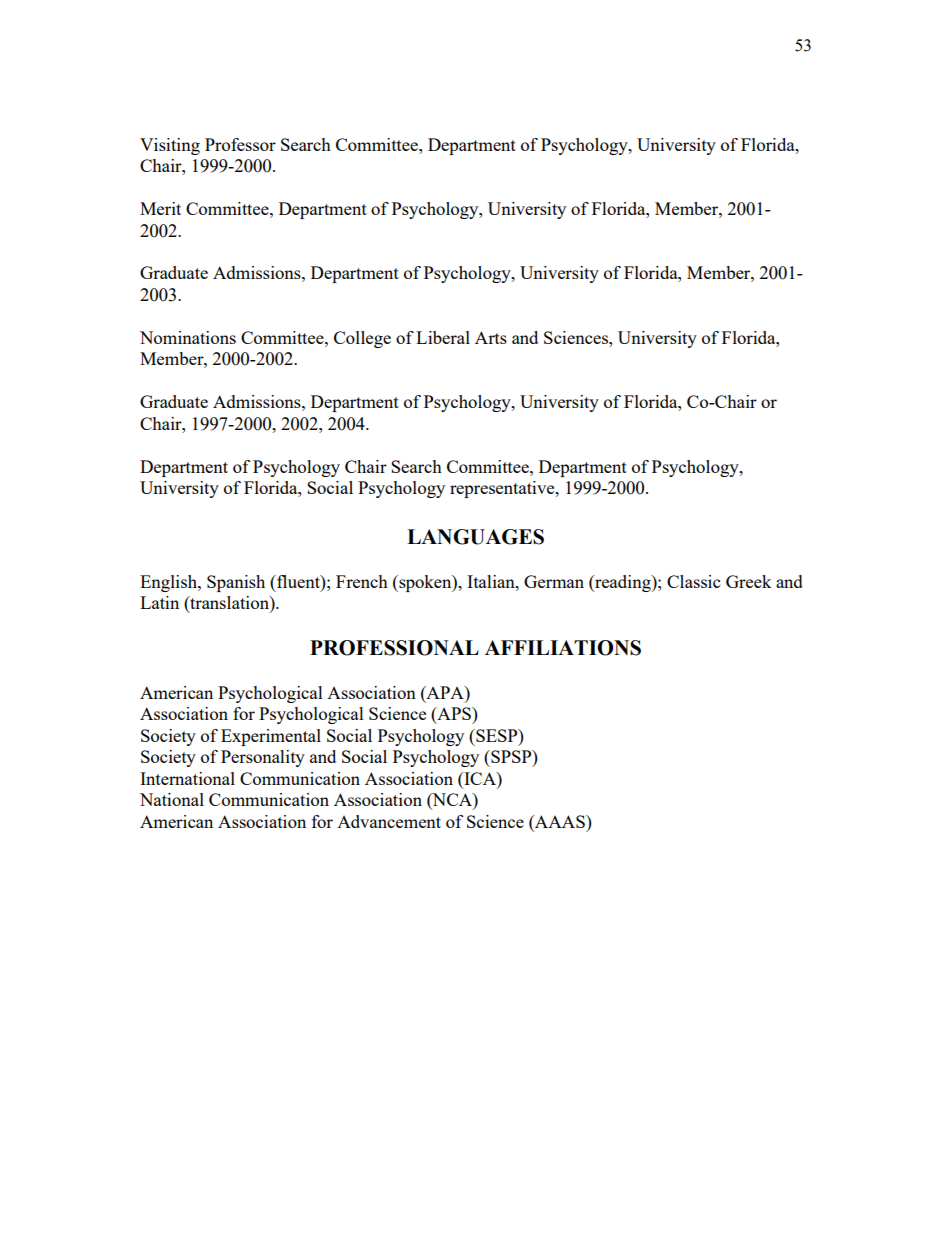 This screenshot has width=952, height=1233. What do you see at coordinates (170, 146) in the screenshot?
I see `Visiting` at bounding box center [170, 146].
